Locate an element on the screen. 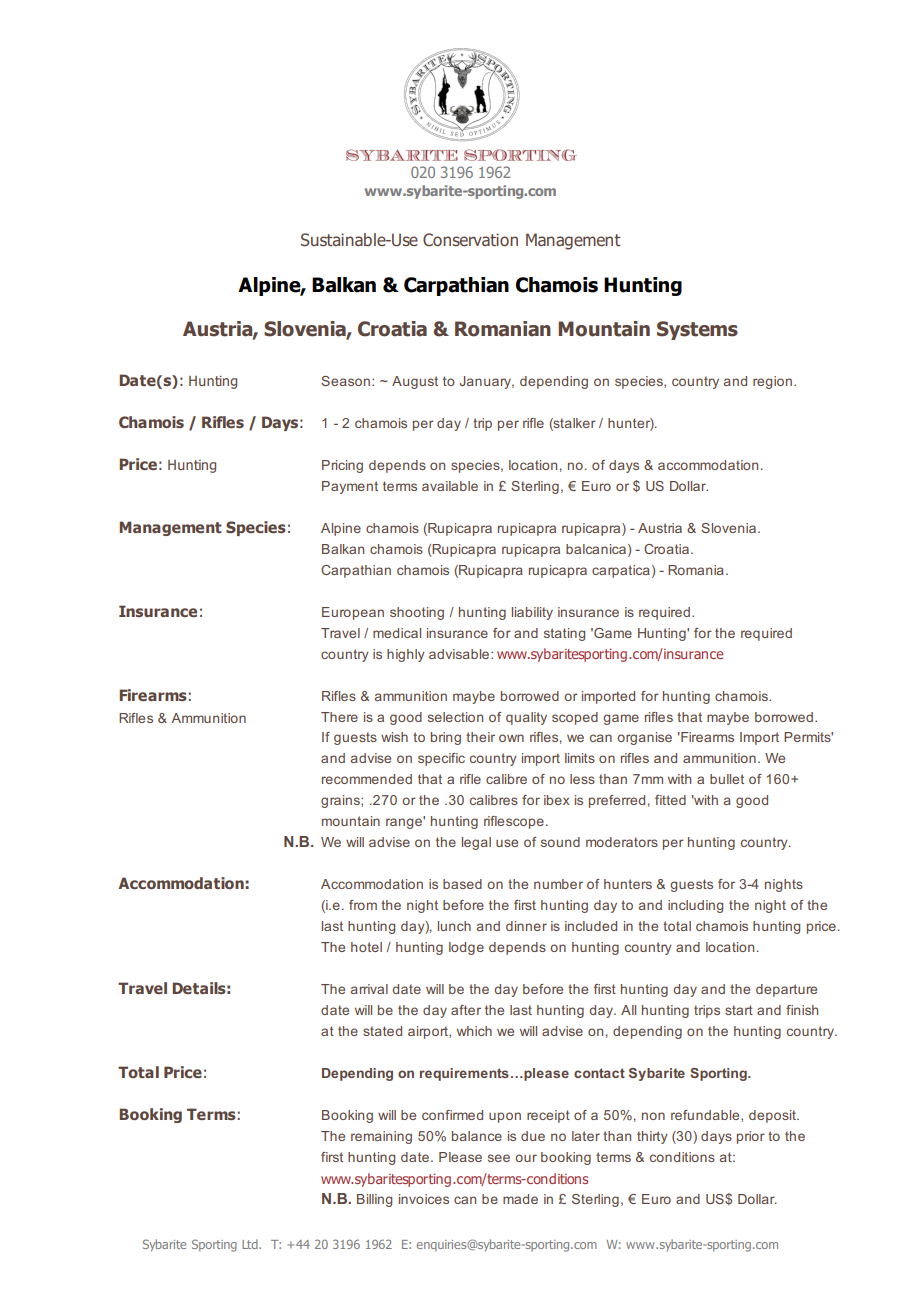 The width and height of the screenshot is (924, 1308). start is located at coordinates (739, 1010).
